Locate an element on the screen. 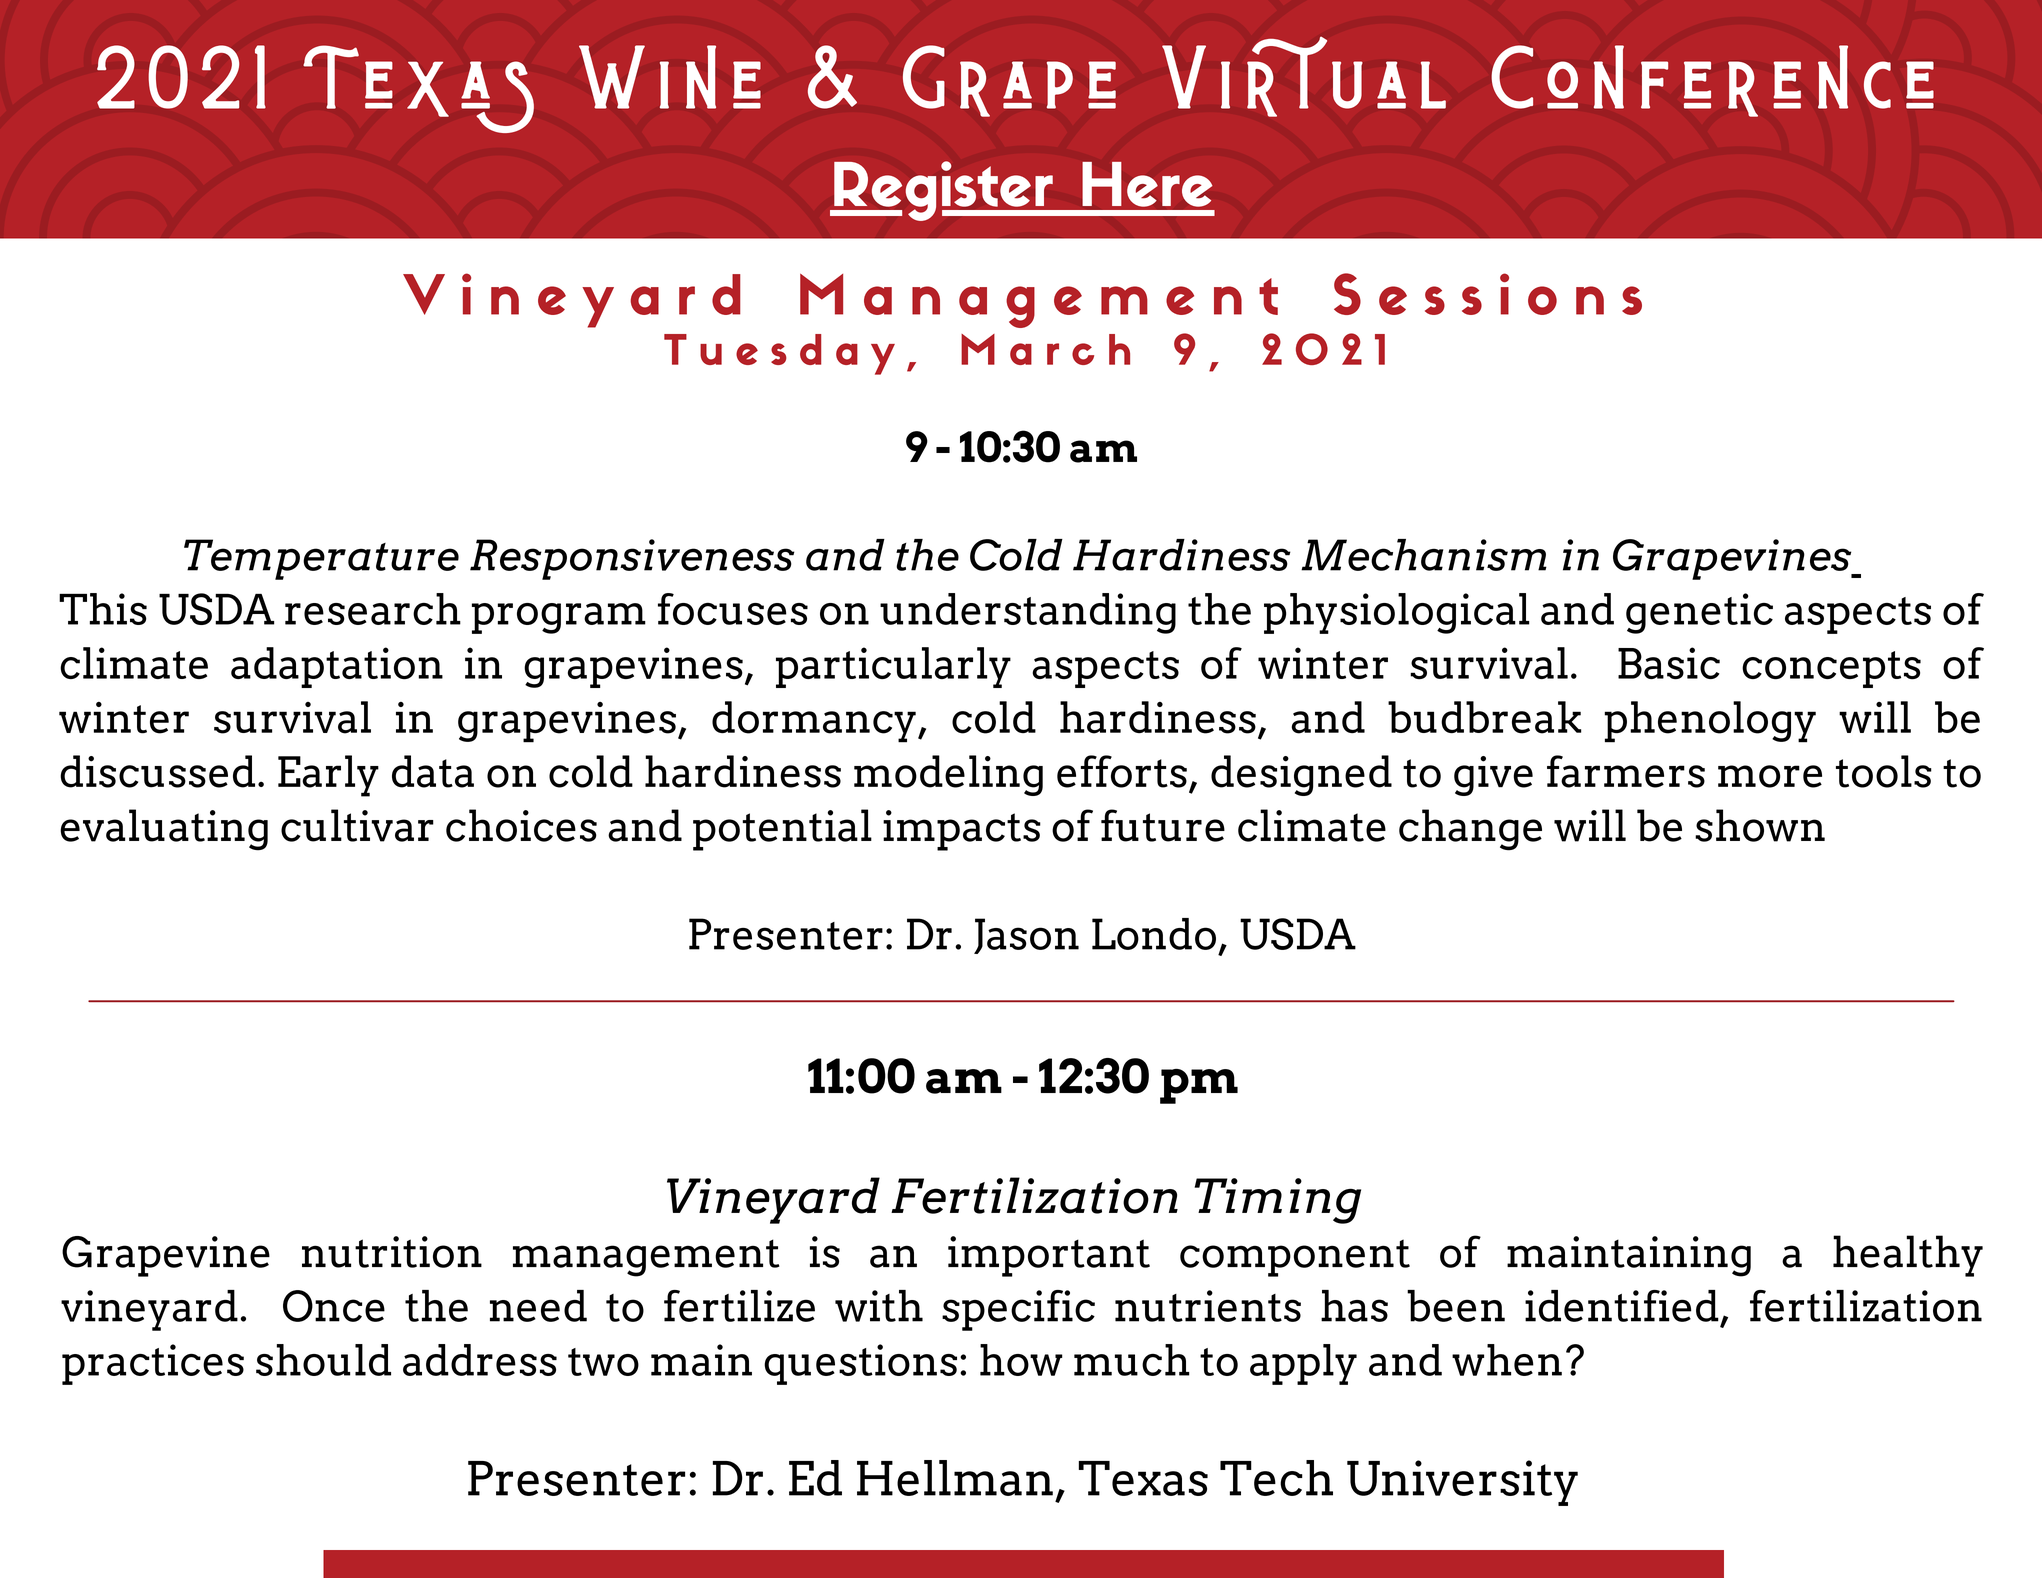  Mechanism is located at coordinates (1424, 555).
